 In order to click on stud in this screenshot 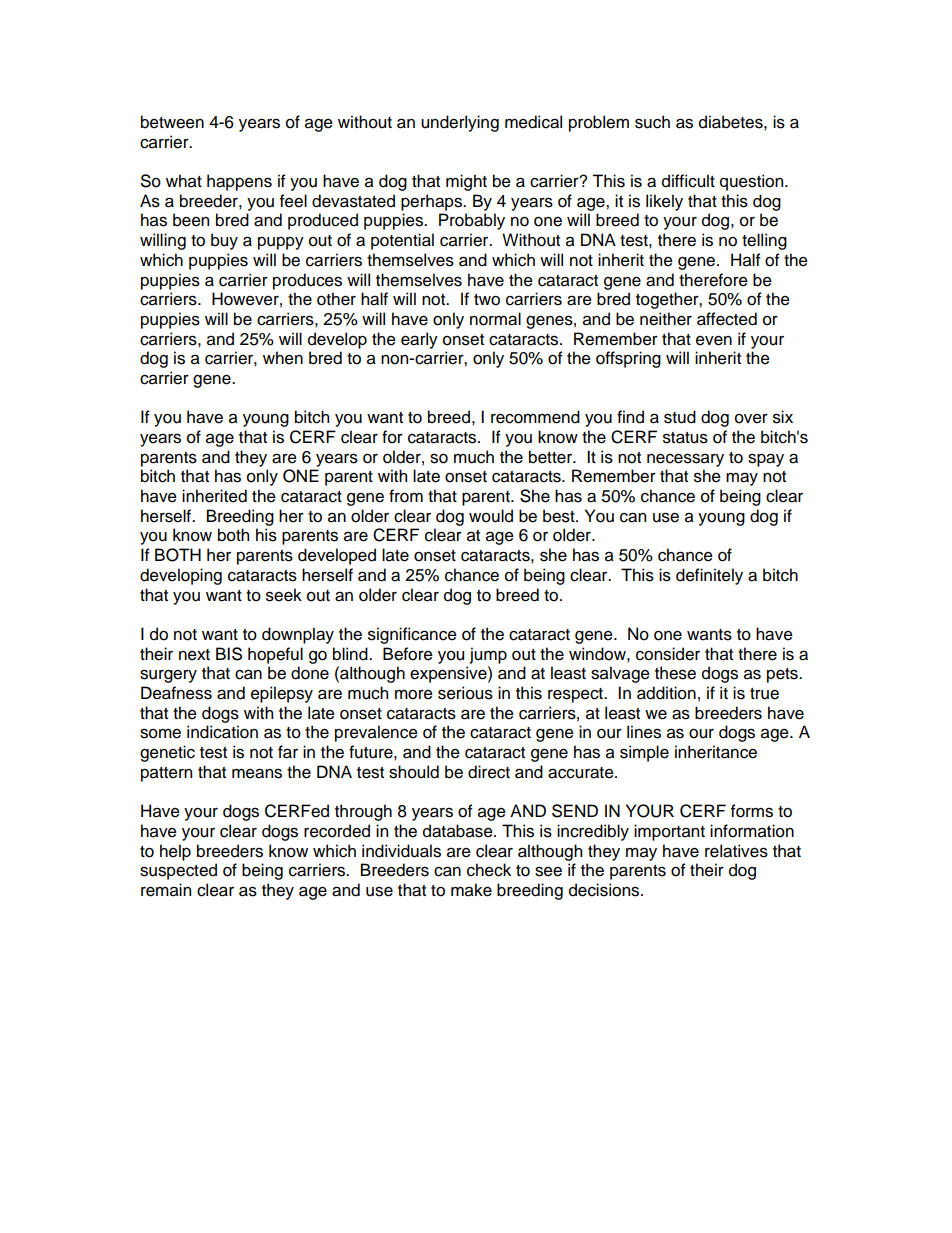, I will do `click(680, 417)`.
